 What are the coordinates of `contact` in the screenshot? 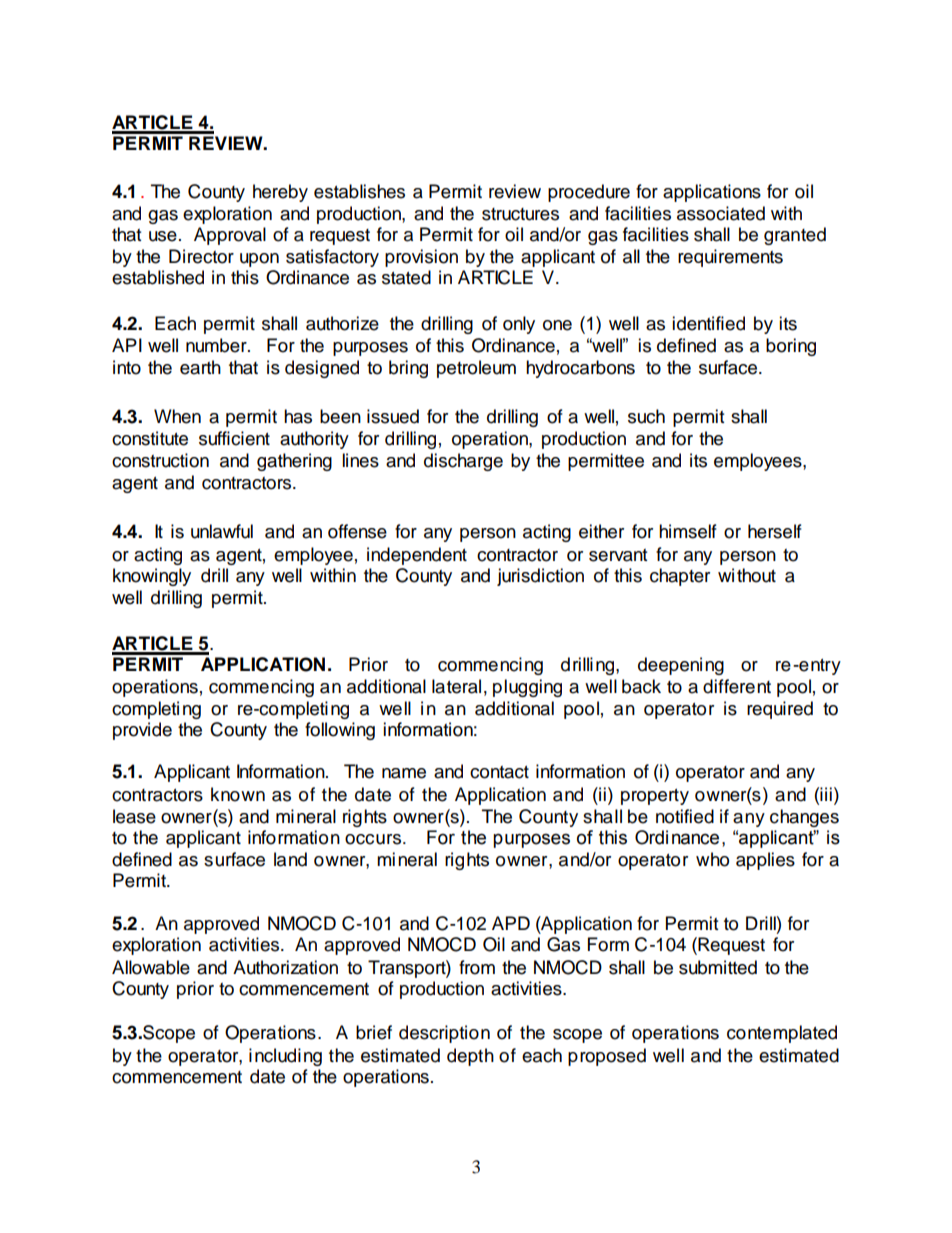 It's located at (499, 772).
